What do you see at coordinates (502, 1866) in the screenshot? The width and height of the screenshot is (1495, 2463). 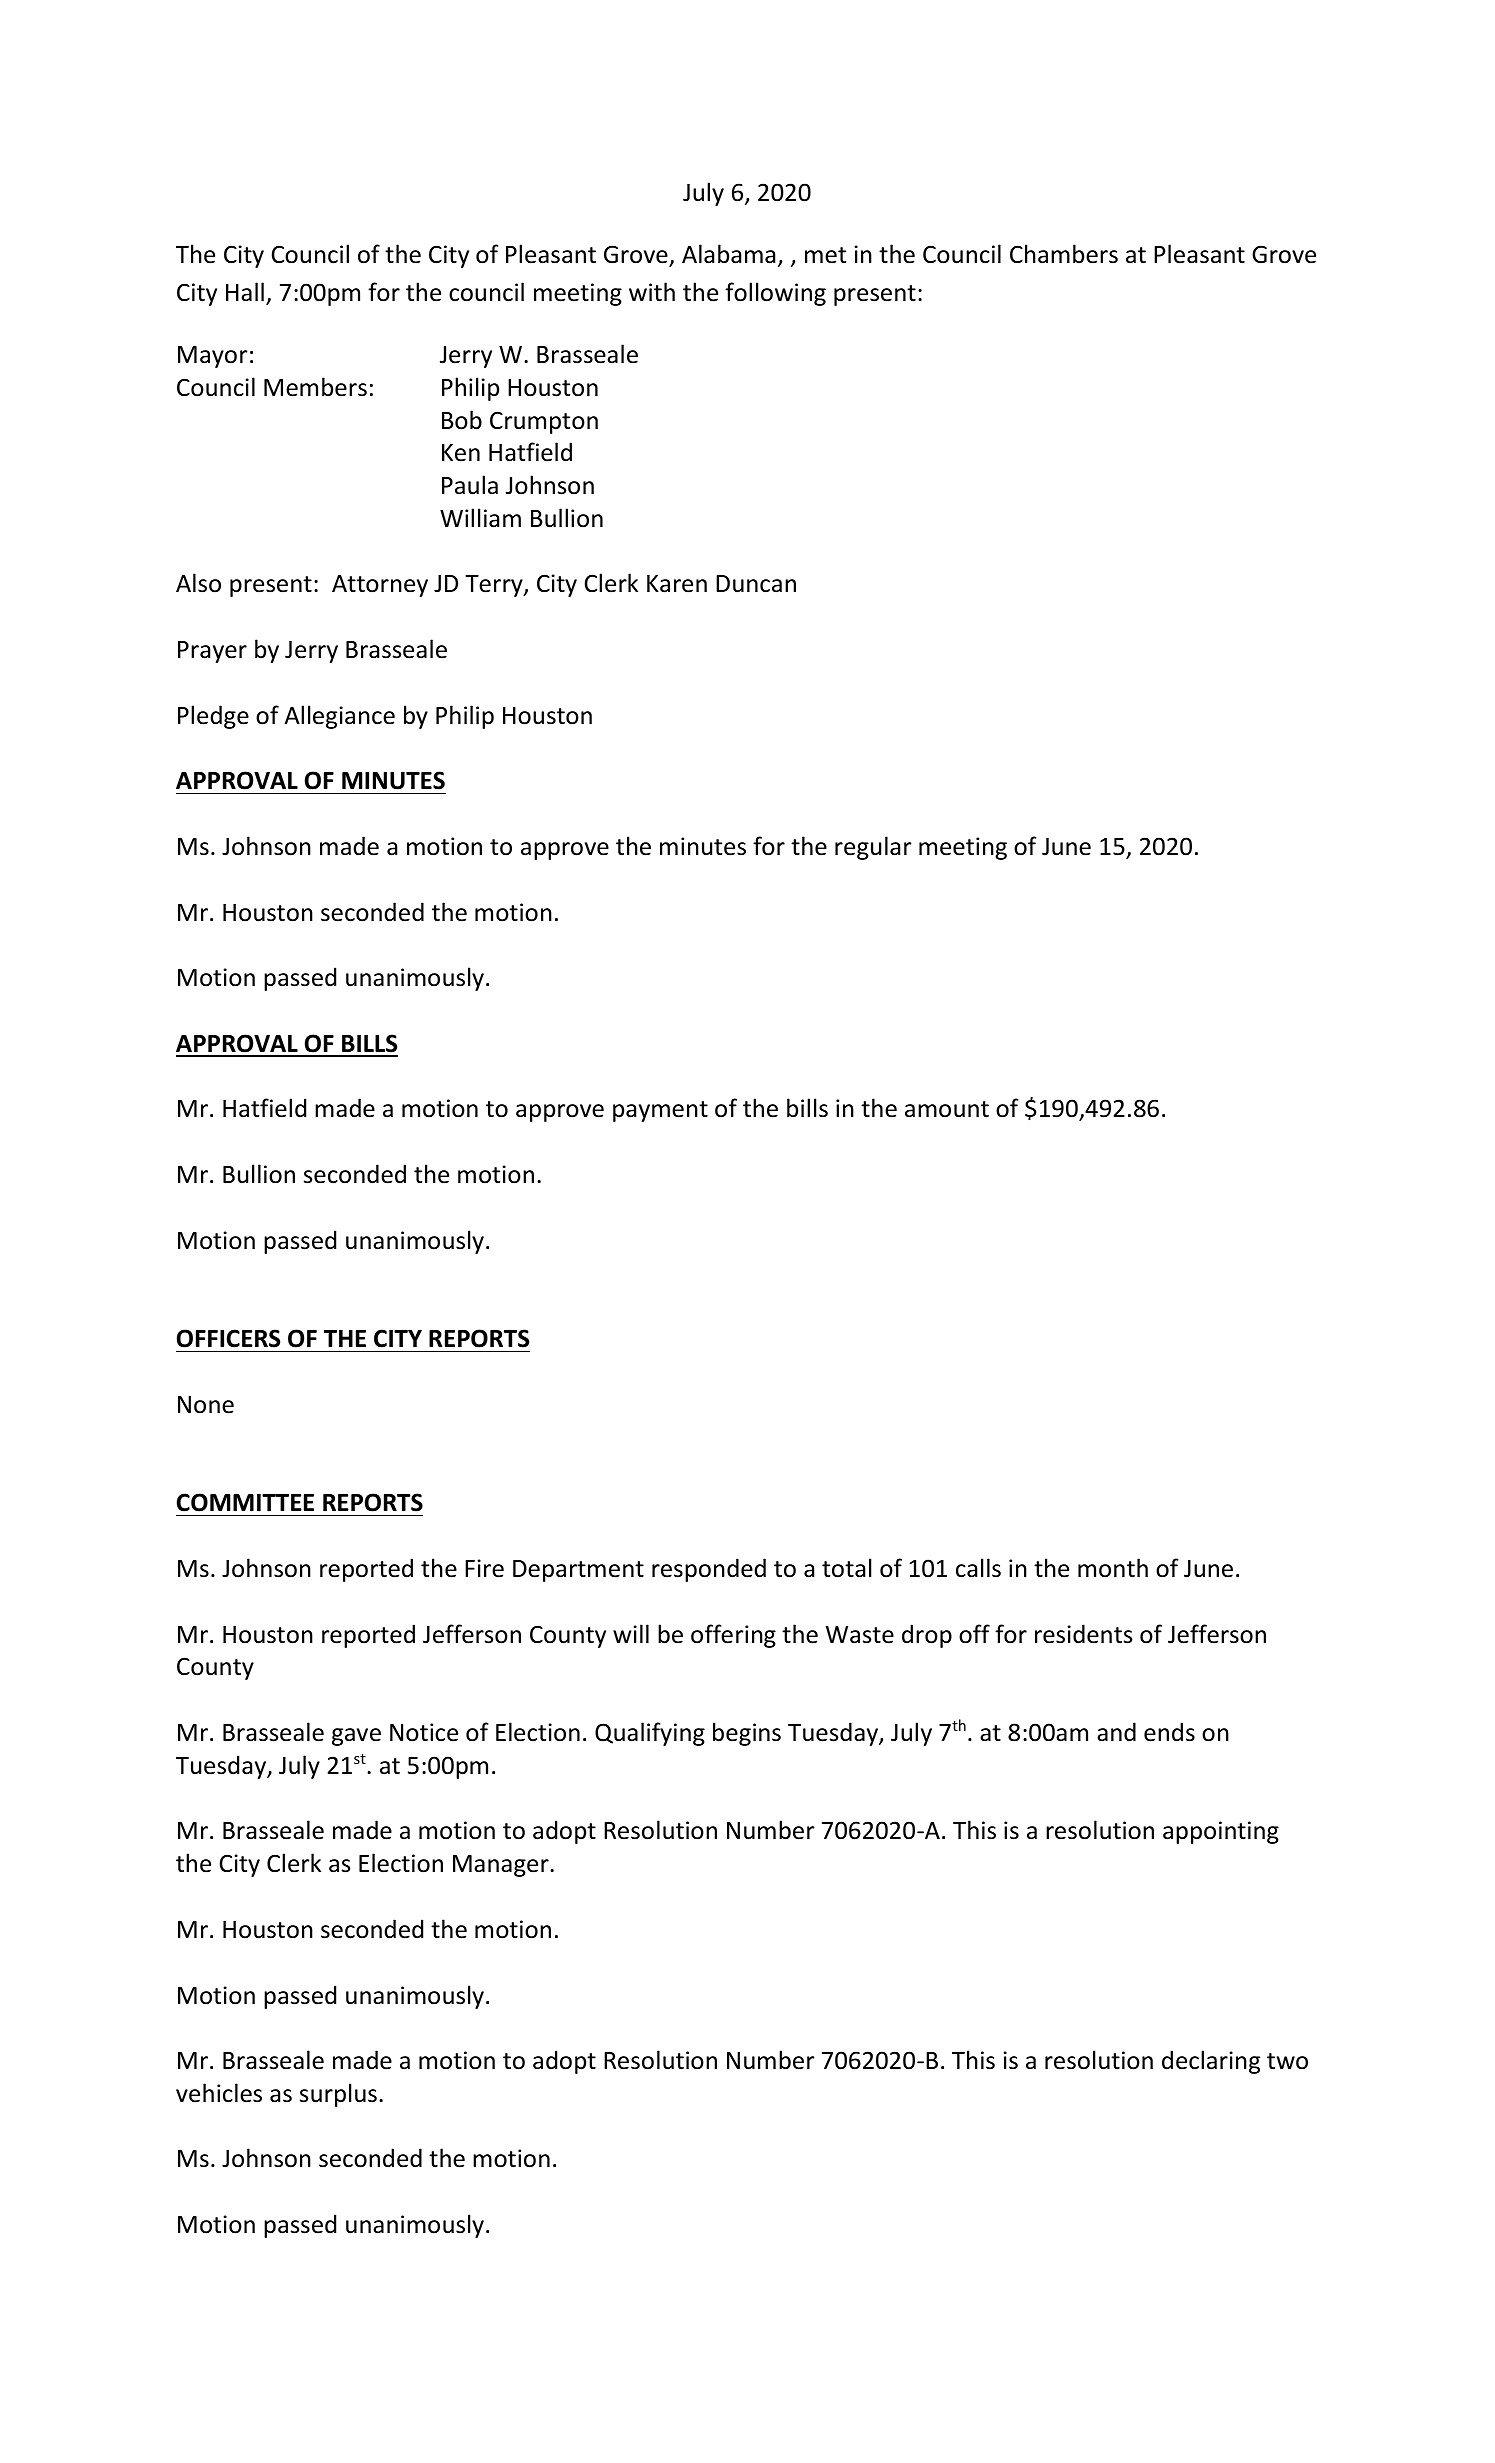 I see `Manager` at bounding box center [502, 1866].
